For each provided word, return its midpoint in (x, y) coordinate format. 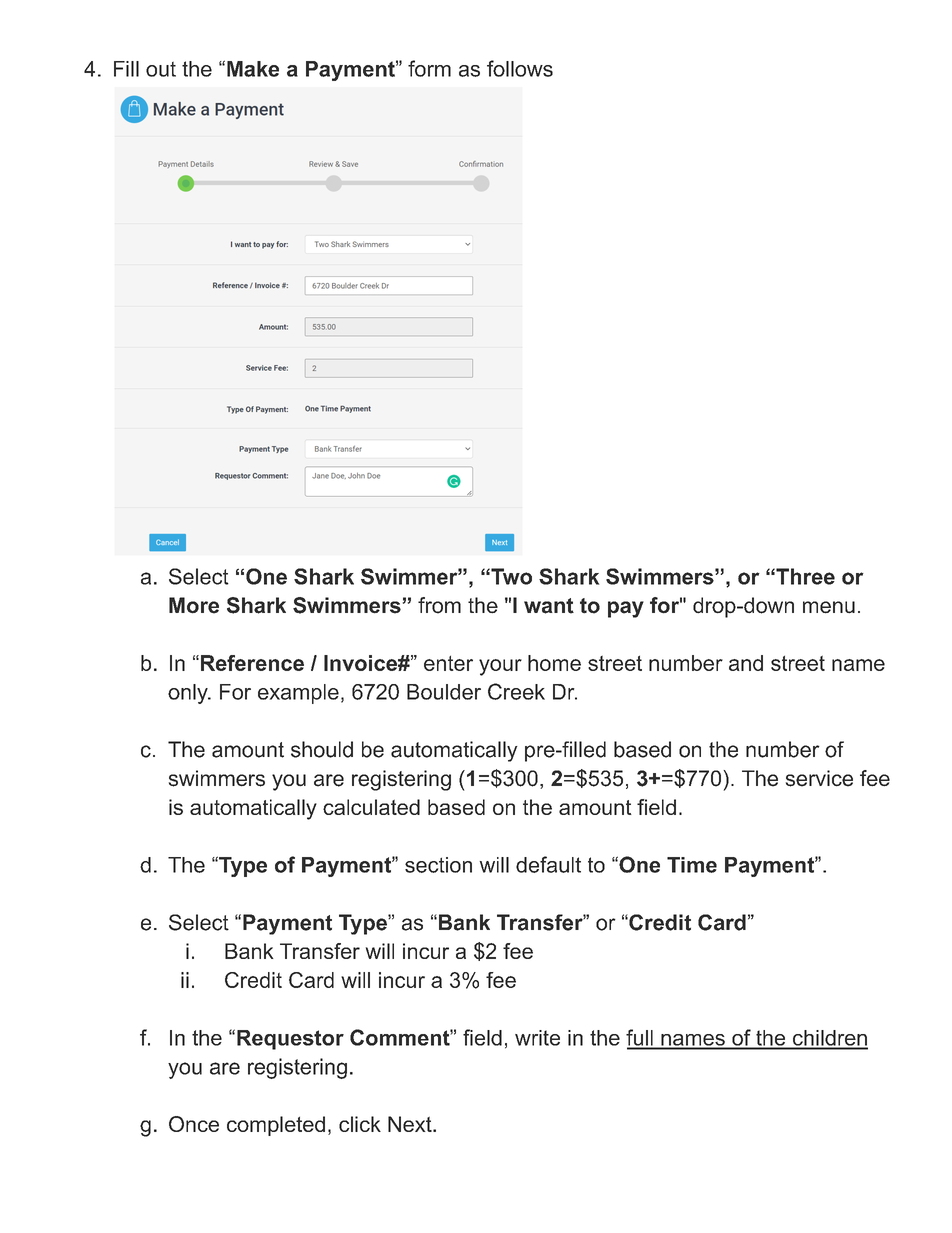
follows (520, 68)
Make (253, 69)
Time (692, 865)
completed (276, 1126)
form (429, 68)
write (537, 1038)
